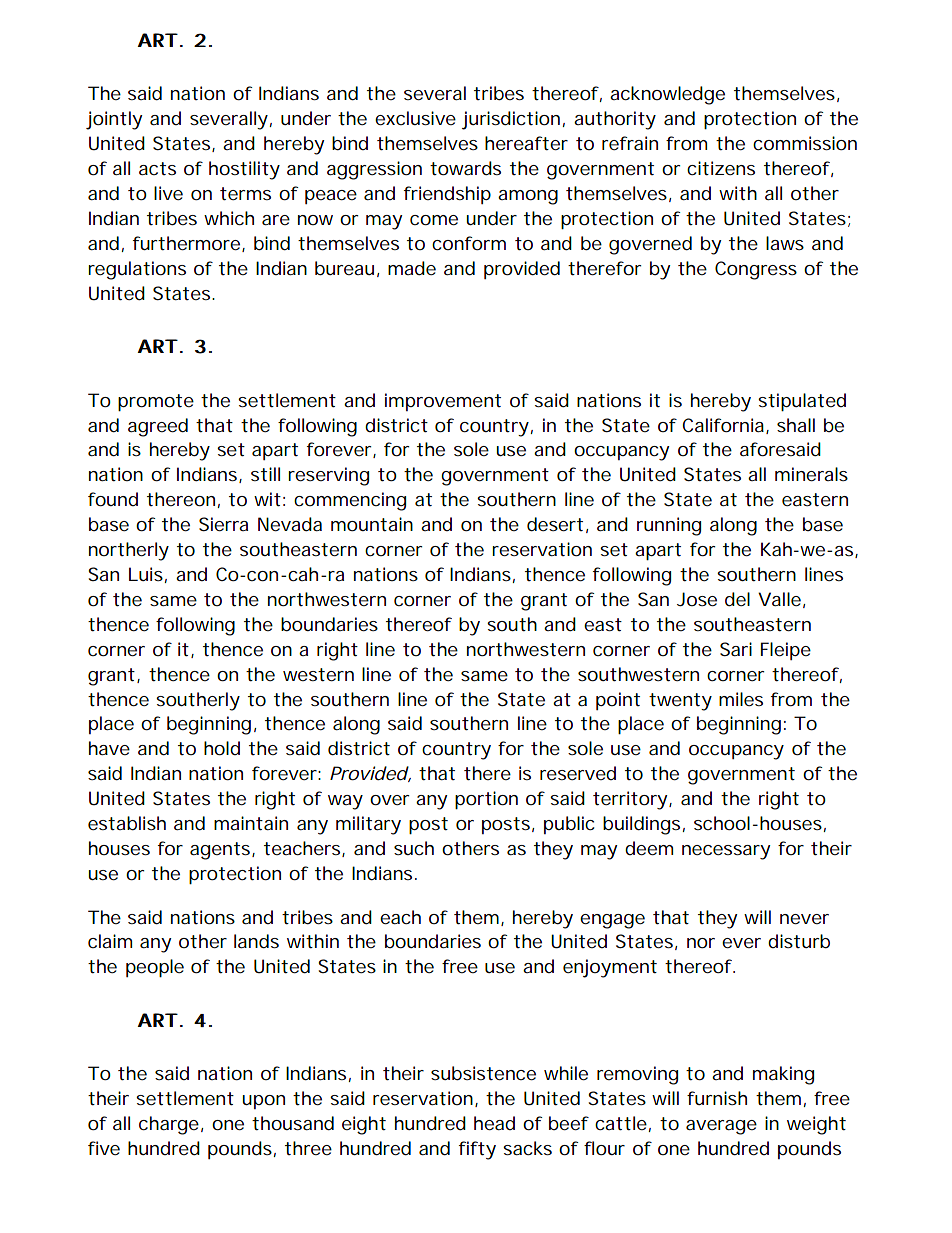  I want to click on average, so click(721, 1127).
